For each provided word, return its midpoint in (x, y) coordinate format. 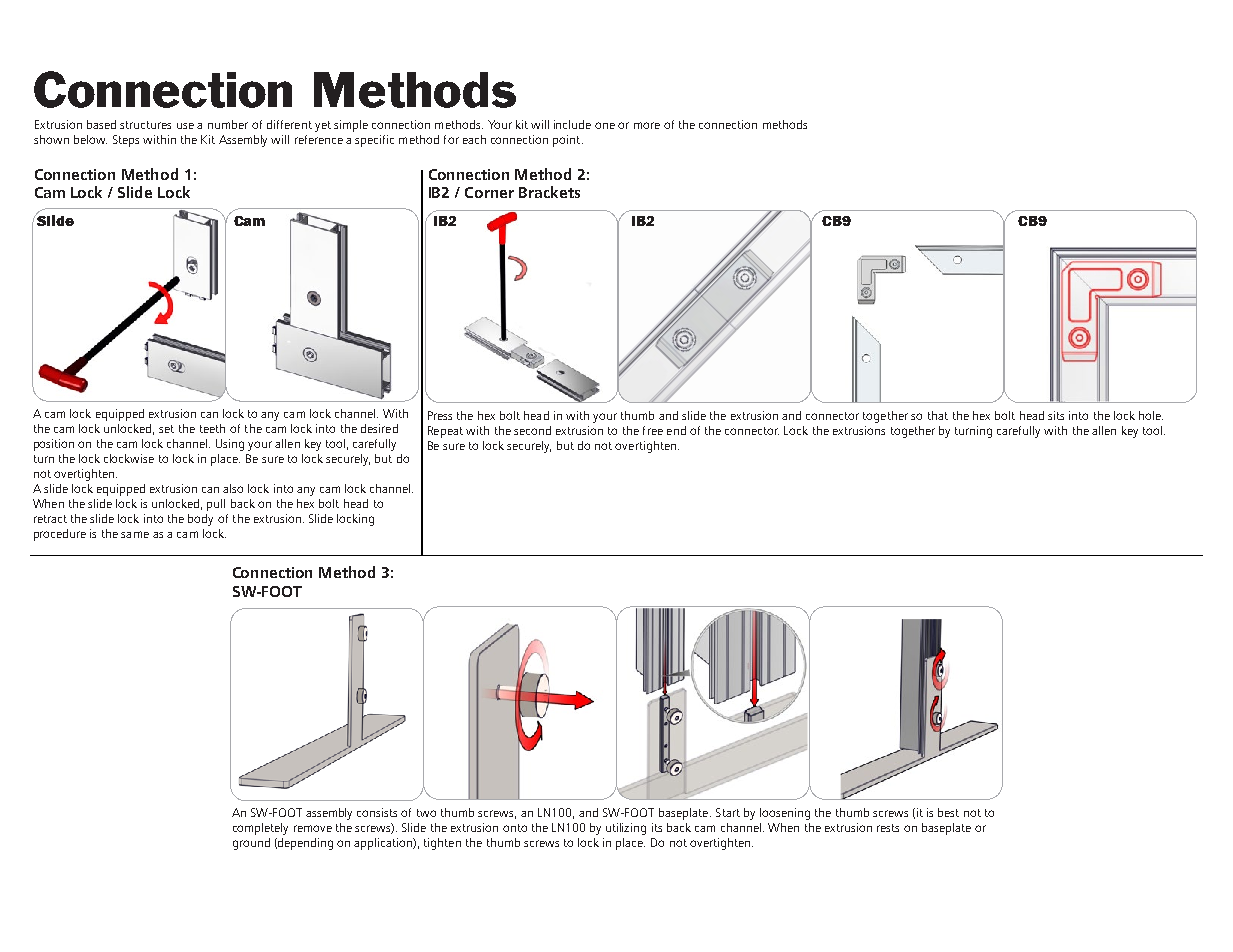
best (948, 812)
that (938, 415)
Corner (489, 192)
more (647, 125)
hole (1151, 415)
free (653, 430)
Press (440, 415)
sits (1056, 415)
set (166, 429)
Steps (126, 141)
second (532, 430)
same (135, 534)
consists (377, 812)
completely (260, 829)
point (568, 141)
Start (728, 812)
